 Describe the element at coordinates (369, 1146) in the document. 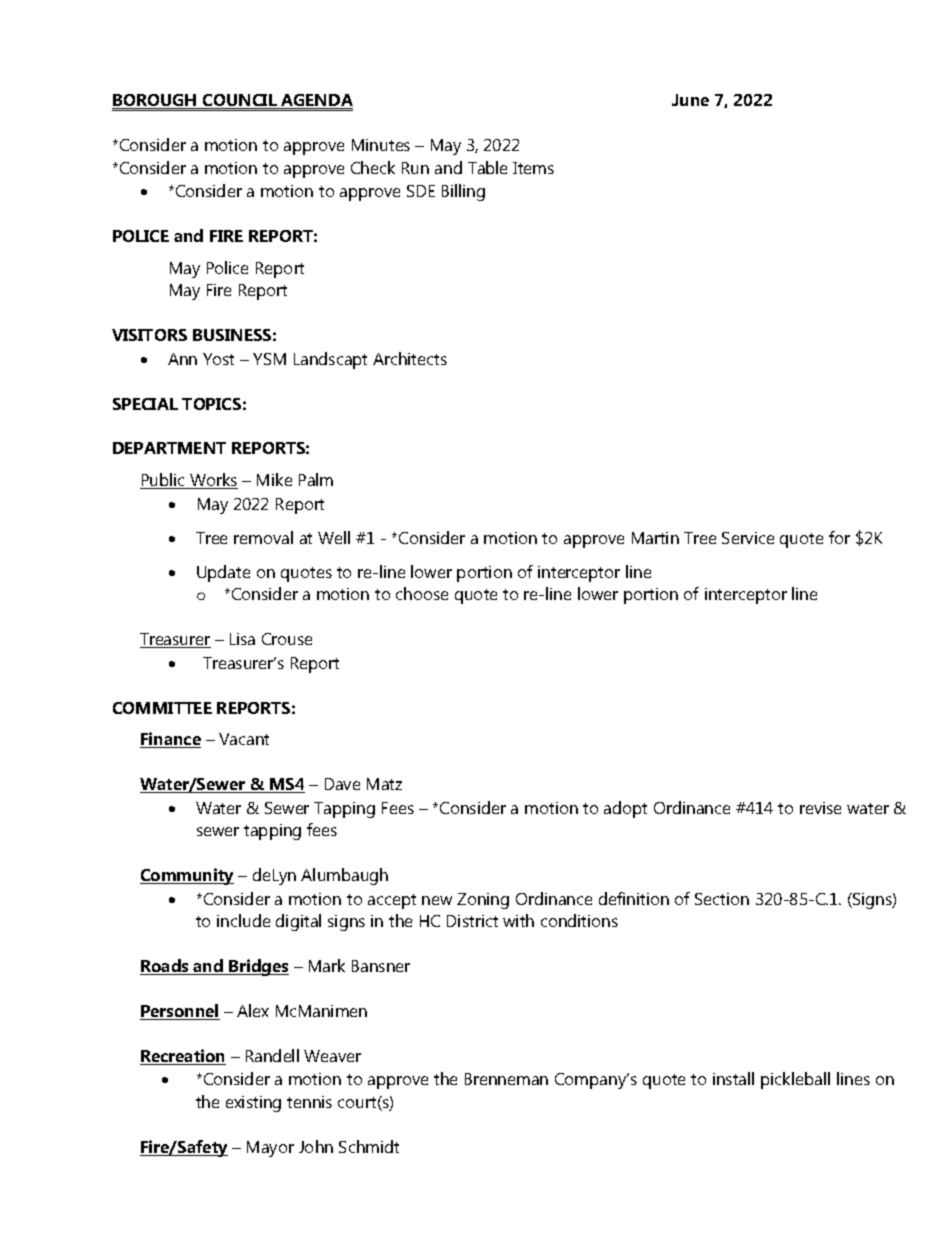

I see `Schmidt` at that location.
